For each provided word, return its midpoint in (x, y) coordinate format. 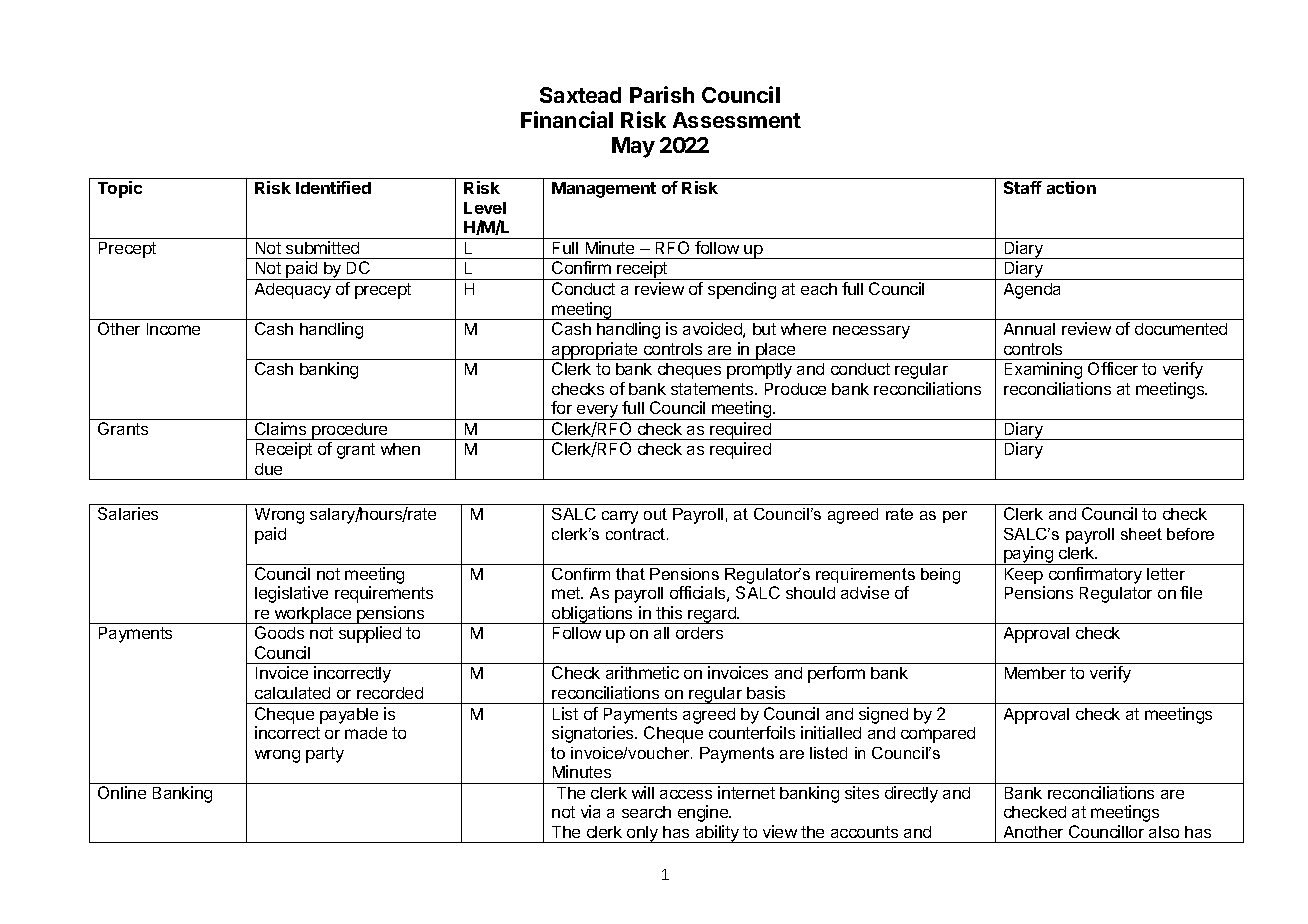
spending (742, 290)
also (1164, 832)
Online (122, 792)
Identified (333, 187)
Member (1035, 673)
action (1071, 187)
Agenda (1032, 291)
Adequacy (293, 291)
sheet (1141, 534)
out (655, 514)
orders (699, 633)
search (646, 812)
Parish (662, 94)
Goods (279, 632)
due (268, 469)
